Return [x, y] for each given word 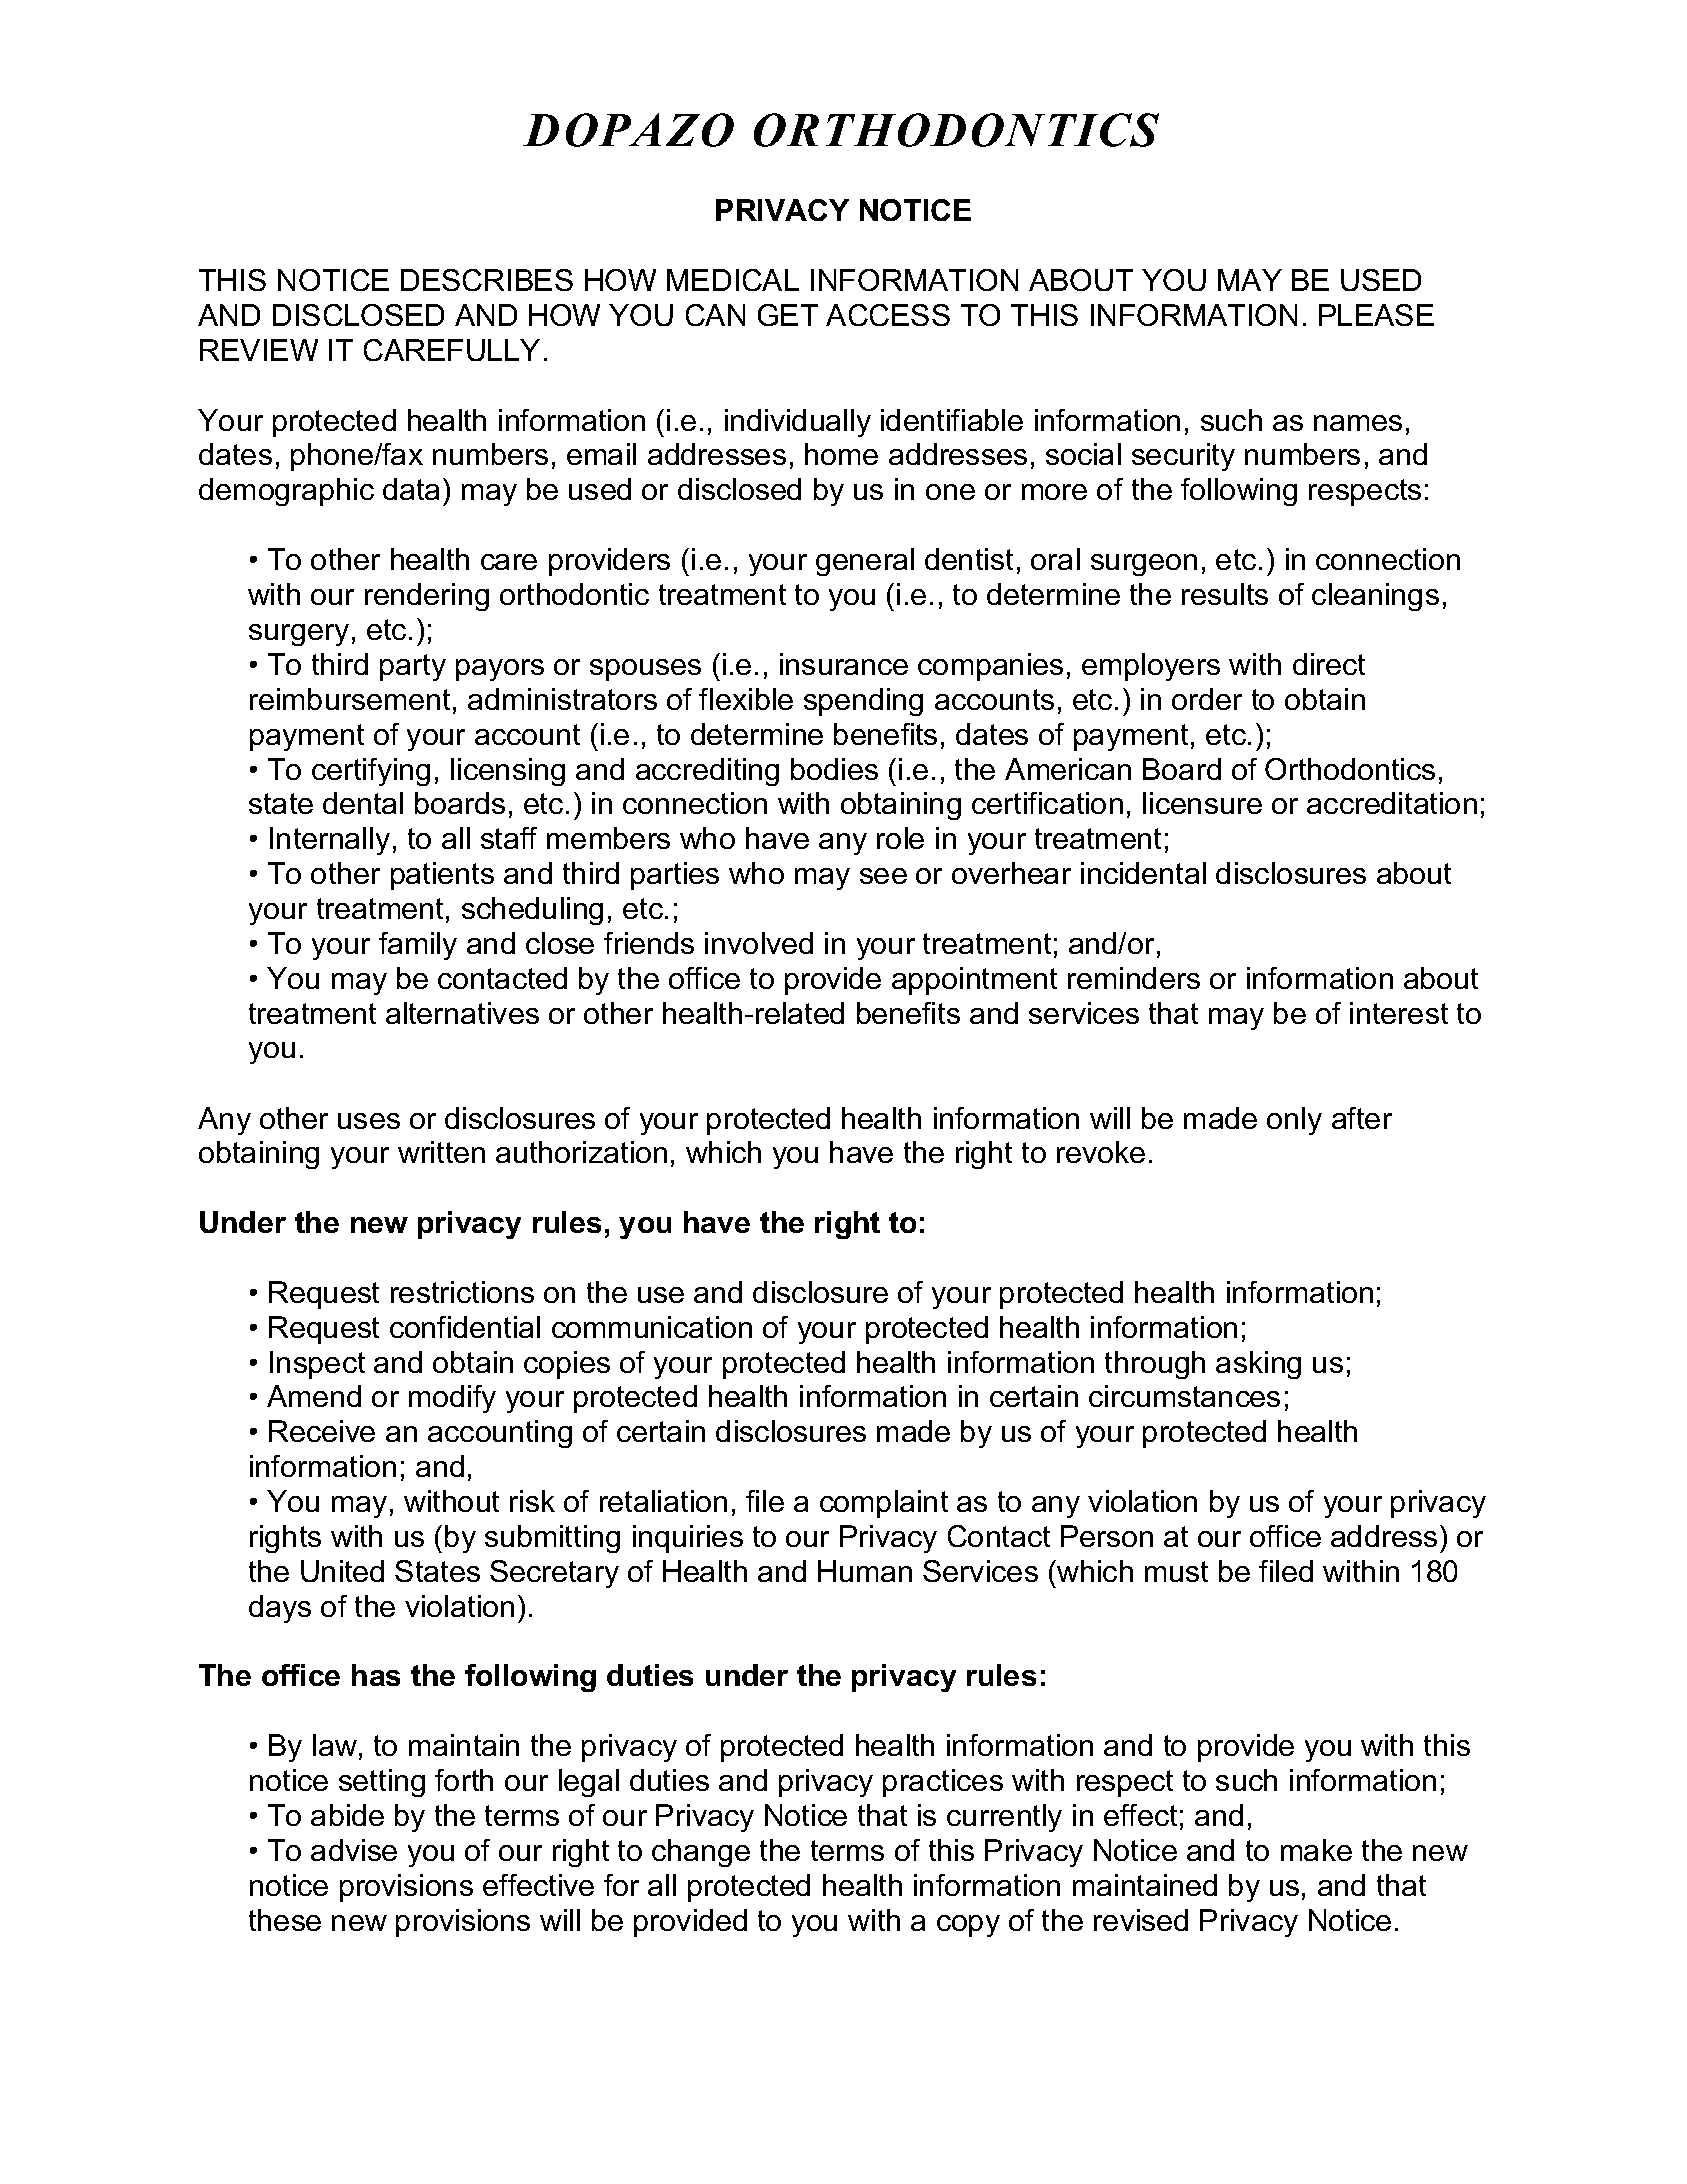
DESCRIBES [487, 280]
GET [788, 315]
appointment [974, 981]
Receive [322, 1431]
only [1294, 1121]
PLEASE [1376, 315]
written [441, 1152]
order [1207, 699]
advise [354, 1850]
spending [863, 702]
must [1176, 1571]
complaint [884, 1504]
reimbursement [350, 699]
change [701, 1853]
